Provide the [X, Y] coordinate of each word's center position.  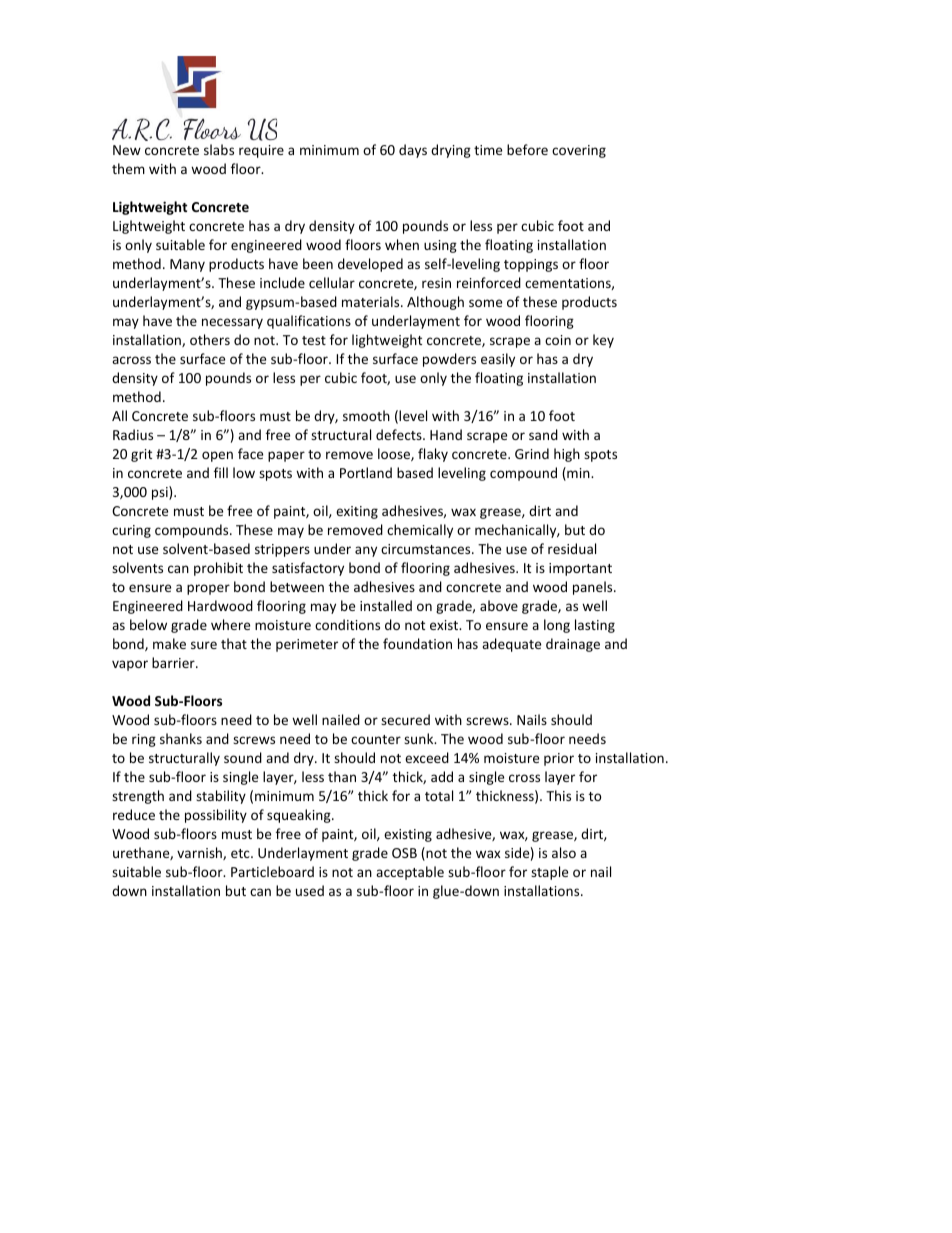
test [314, 340]
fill [221, 472]
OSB [404, 853]
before [527, 149]
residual [572, 548]
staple [549, 873]
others [210, 339]
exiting [357, 512]
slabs [219, 149]
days [413, 151]
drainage [573, 645]
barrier [174, 662]
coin [558, 340]
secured [405, 719]
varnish [200, 853]
